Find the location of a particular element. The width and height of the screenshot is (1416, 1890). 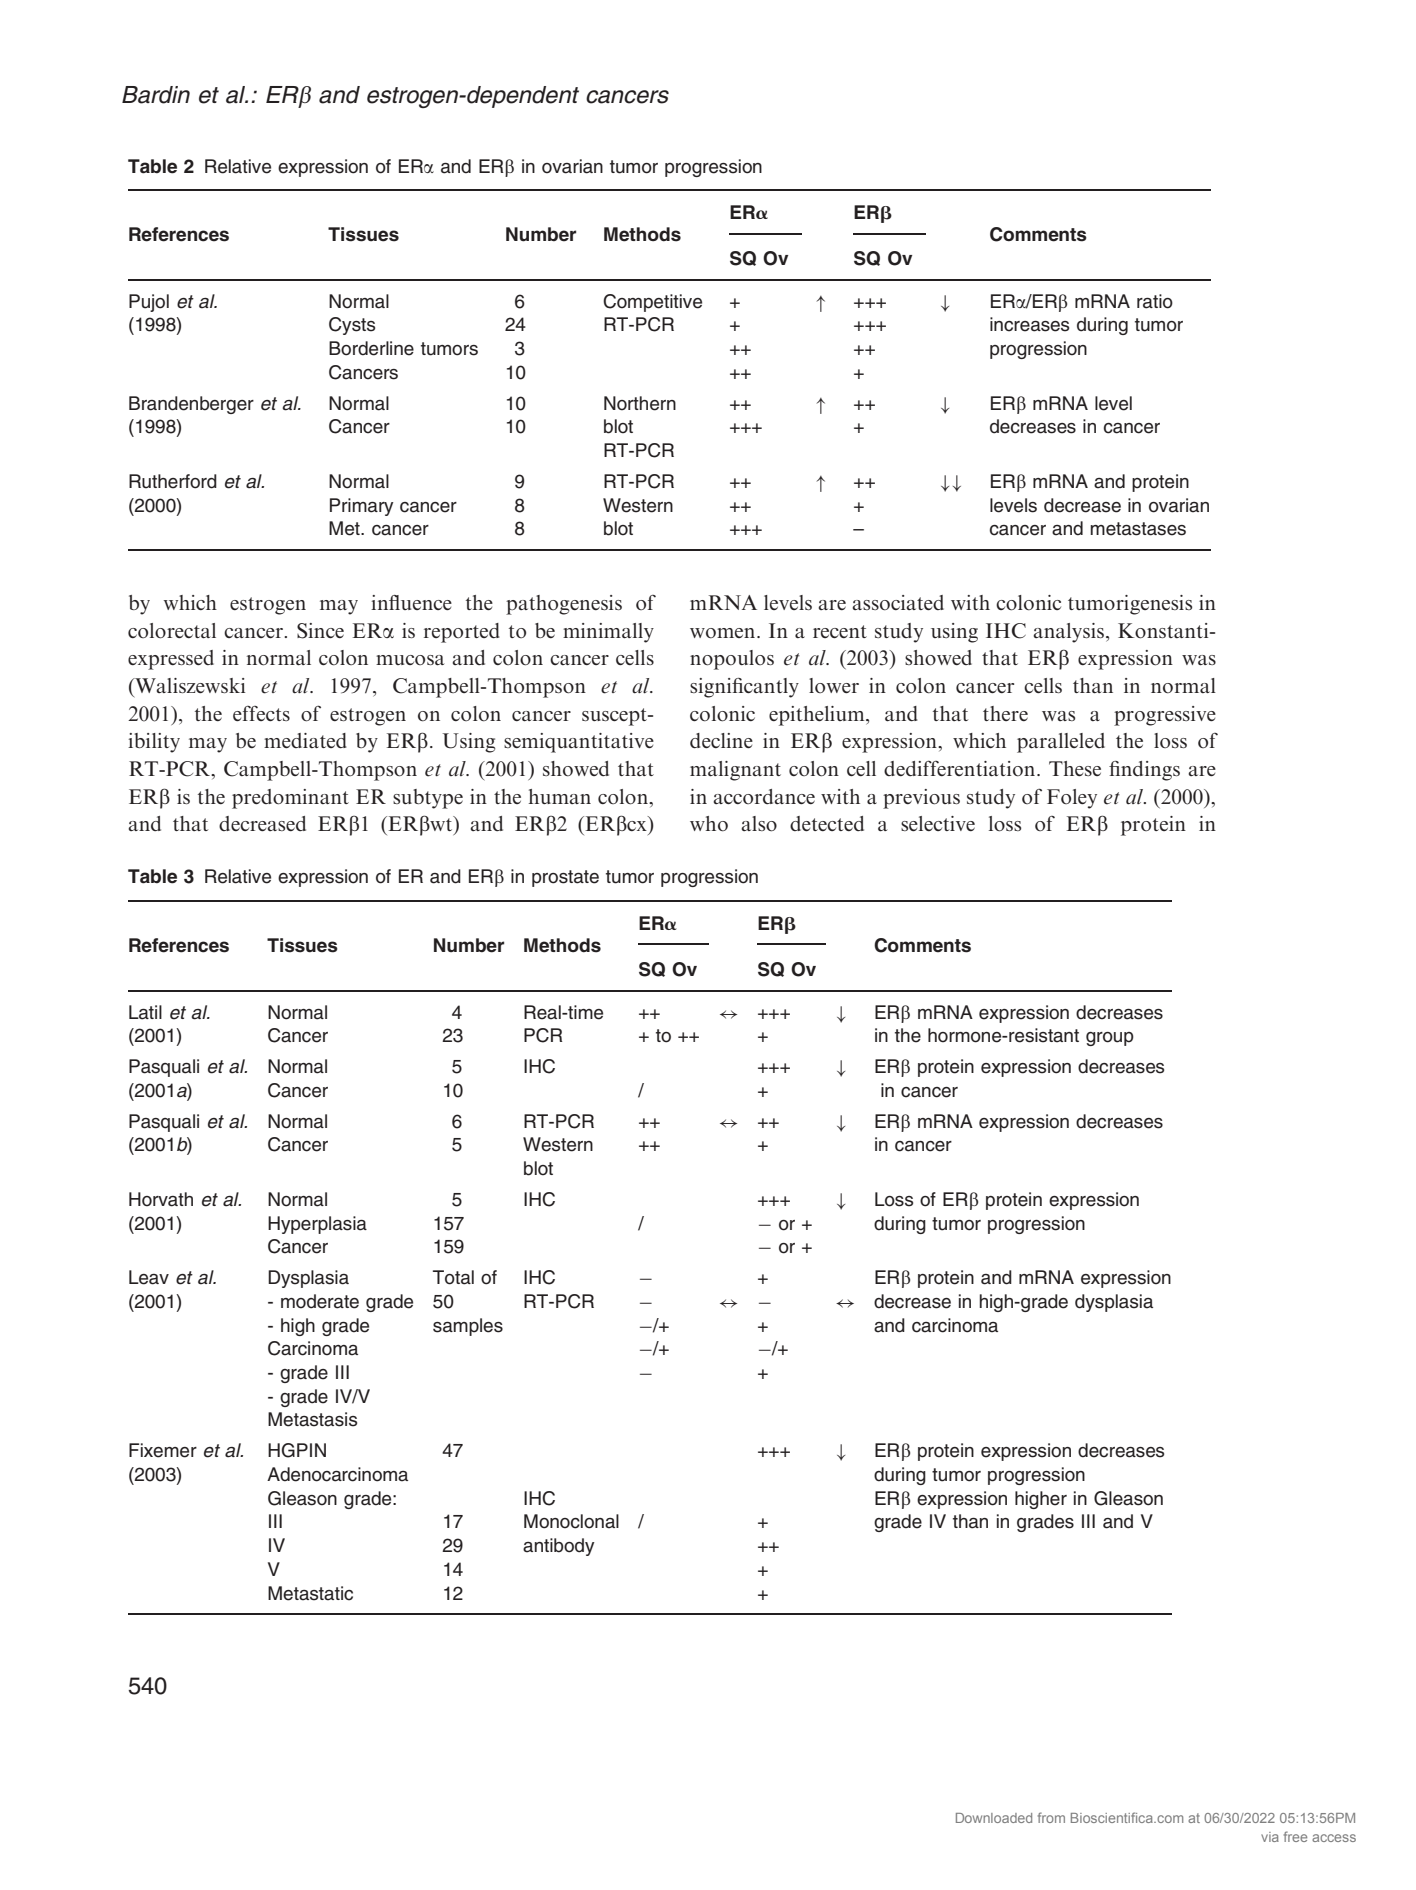

prostate is located at coordinates (565, 878).
